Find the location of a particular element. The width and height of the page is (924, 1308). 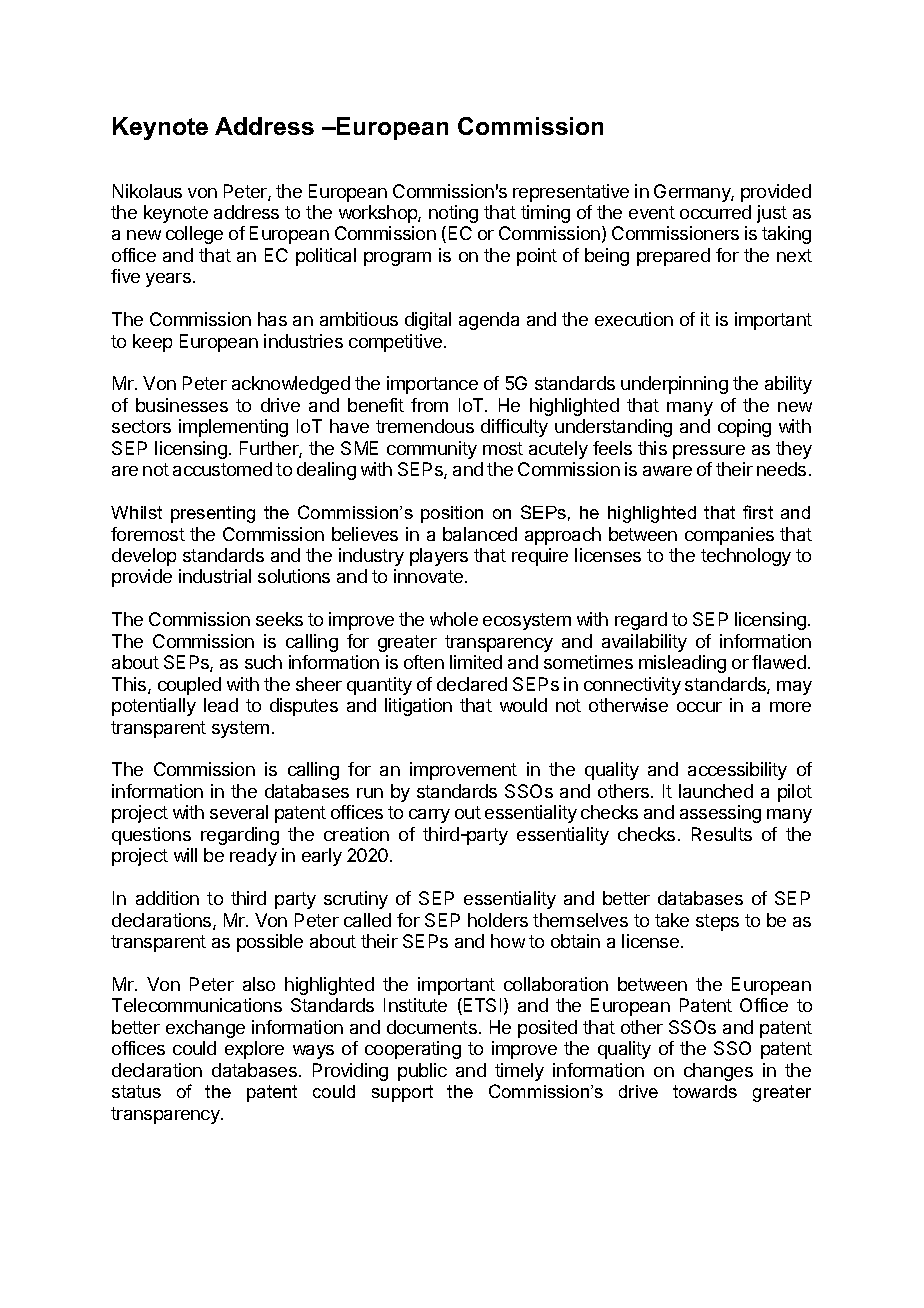

public is located at coordinates (422, 1072).
